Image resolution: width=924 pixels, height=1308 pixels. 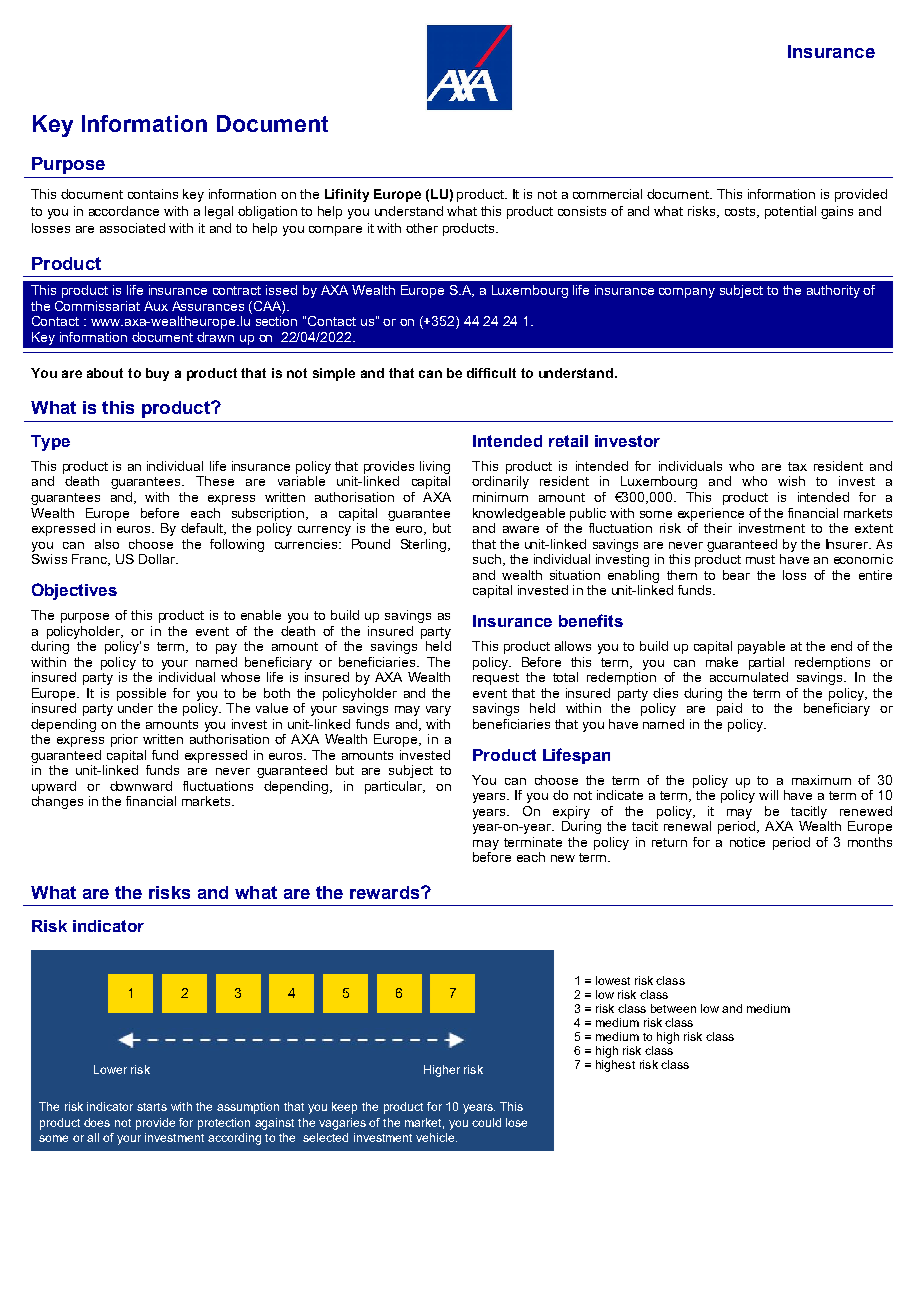 What do you see at coordinates (790, 212) in the page?
I see `potential` at bounding box center [790, 212].
